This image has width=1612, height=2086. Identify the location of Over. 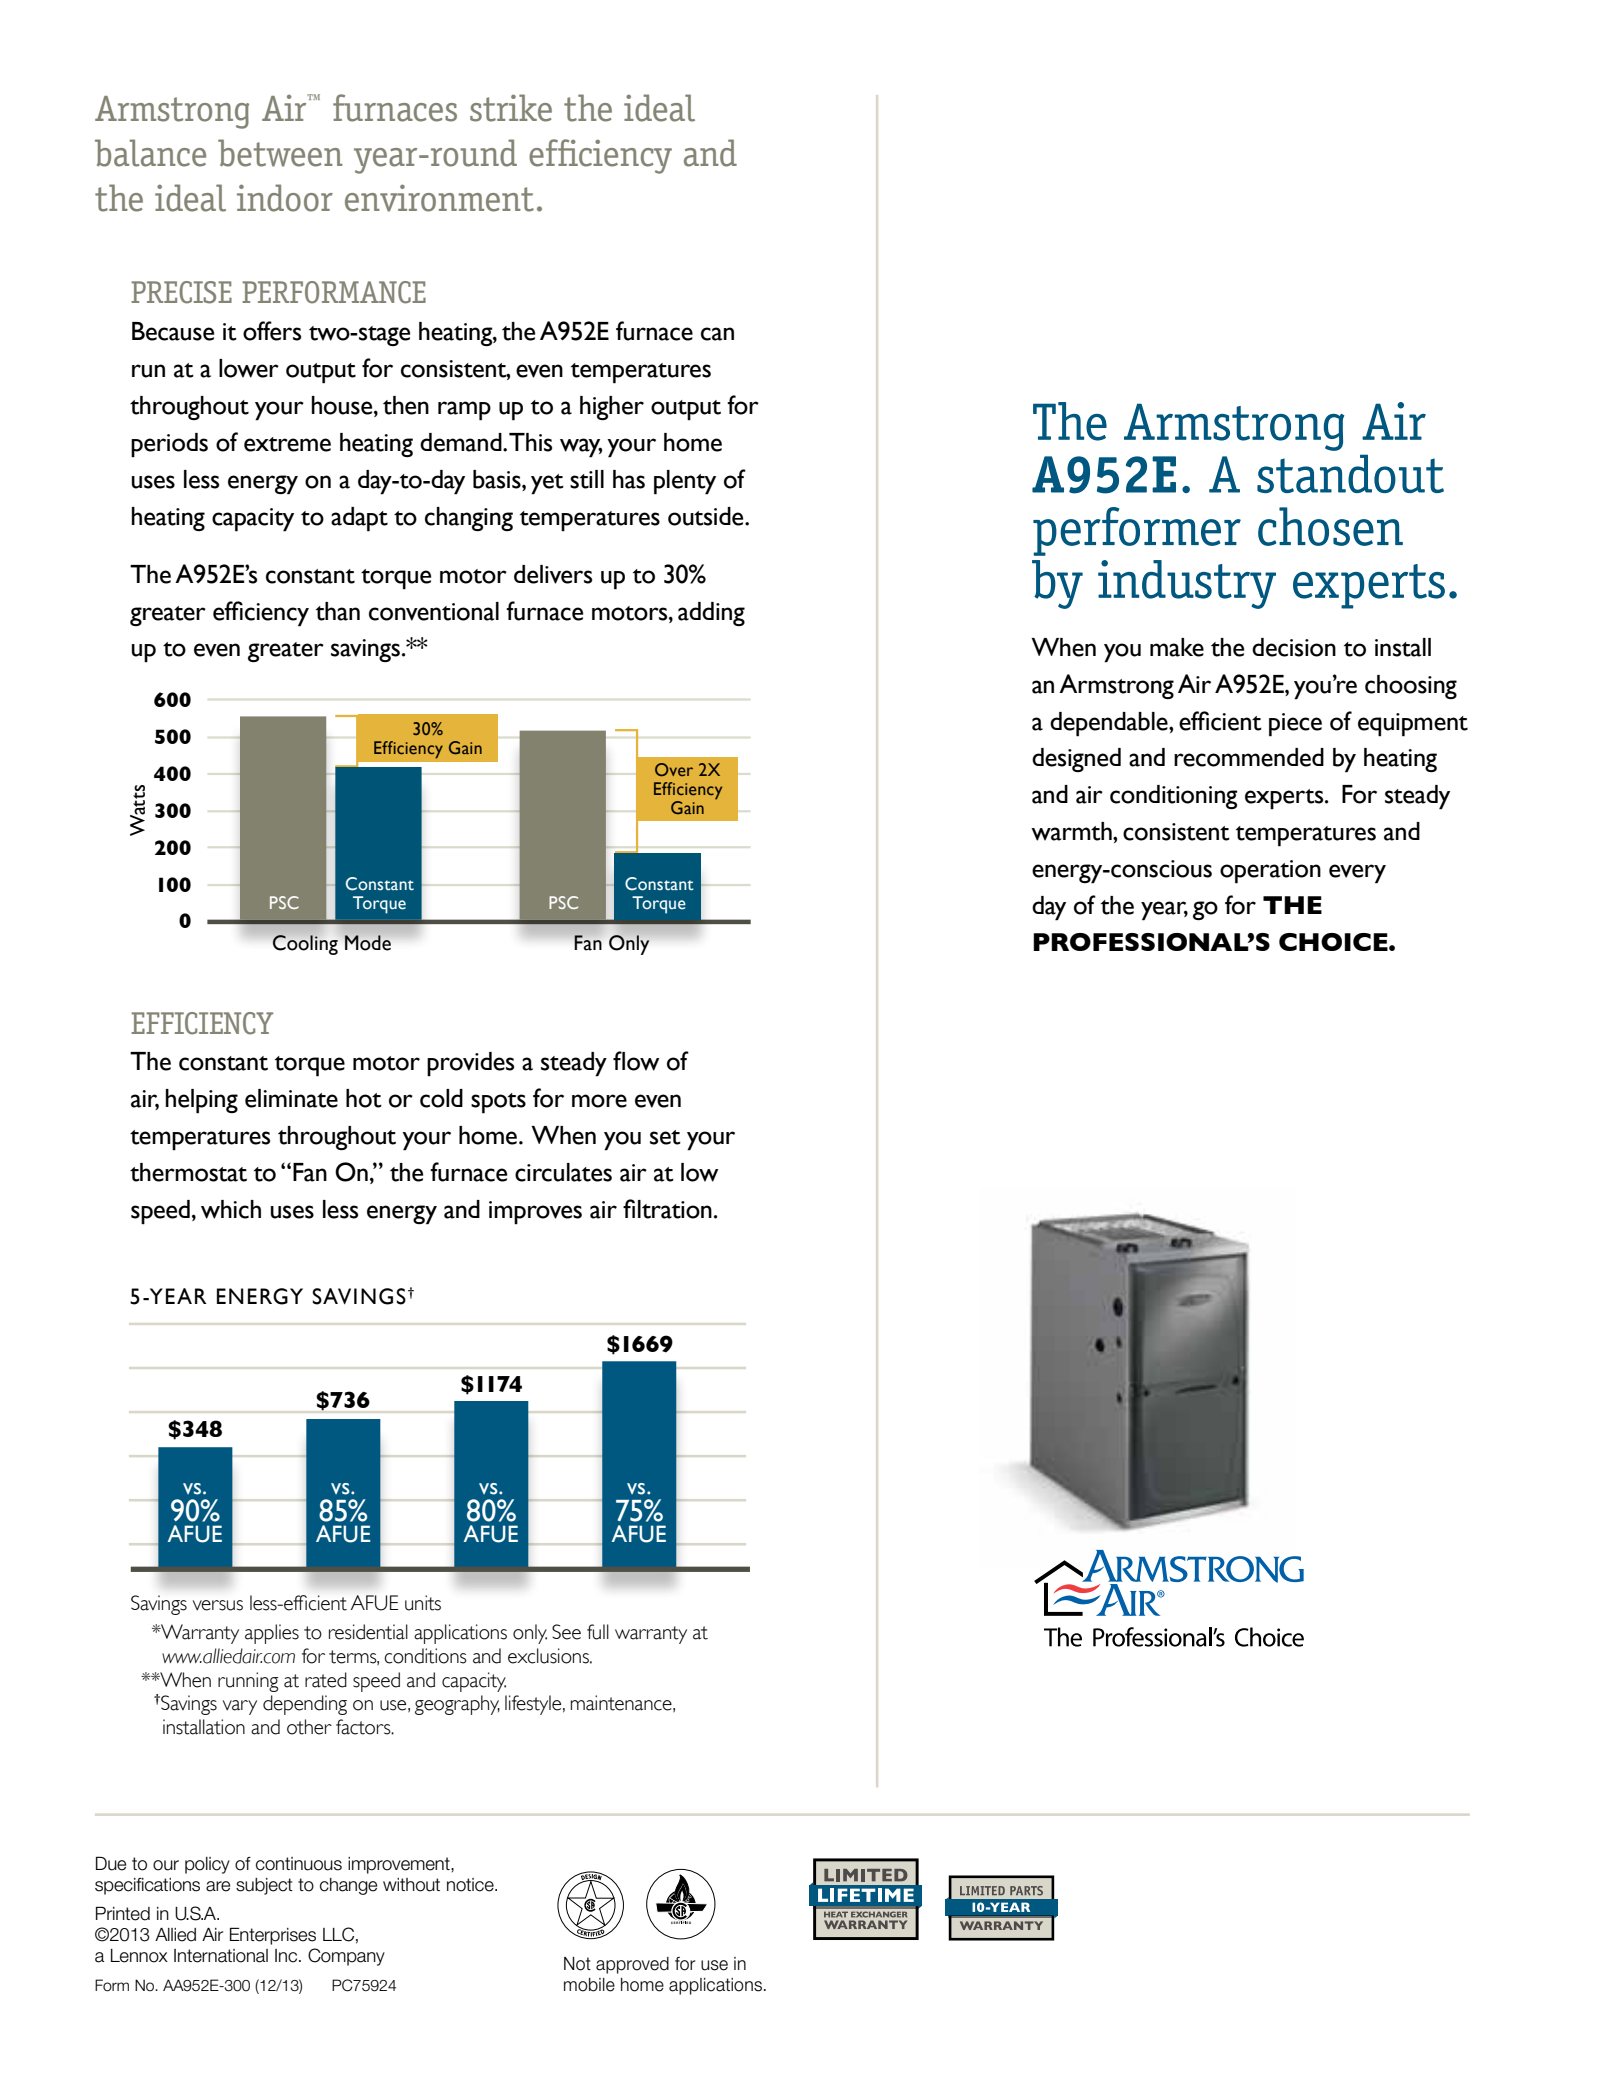
(674, 769).
